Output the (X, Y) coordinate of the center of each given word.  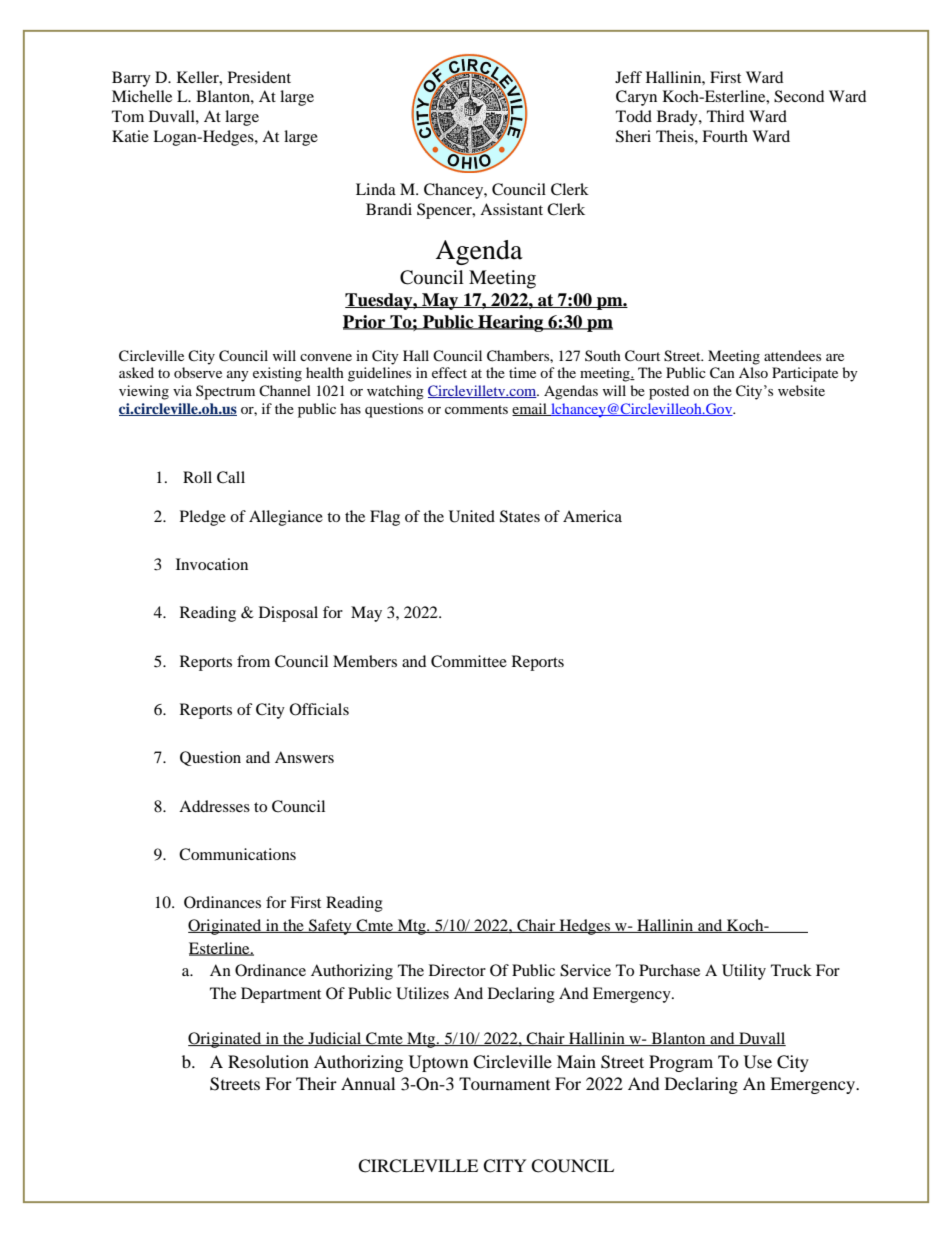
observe (198, 372)
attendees (792, 355)
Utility (744, 972)
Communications (237, 854)
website (801, 390)
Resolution (268, 1061)
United (472, 516)
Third (725, 116)
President (259, 77)
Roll (197, 477)
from (253, 661)
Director (457, 970)
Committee (469, 661)
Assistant (511, 209)
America (592, 516)
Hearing (511, 323)
